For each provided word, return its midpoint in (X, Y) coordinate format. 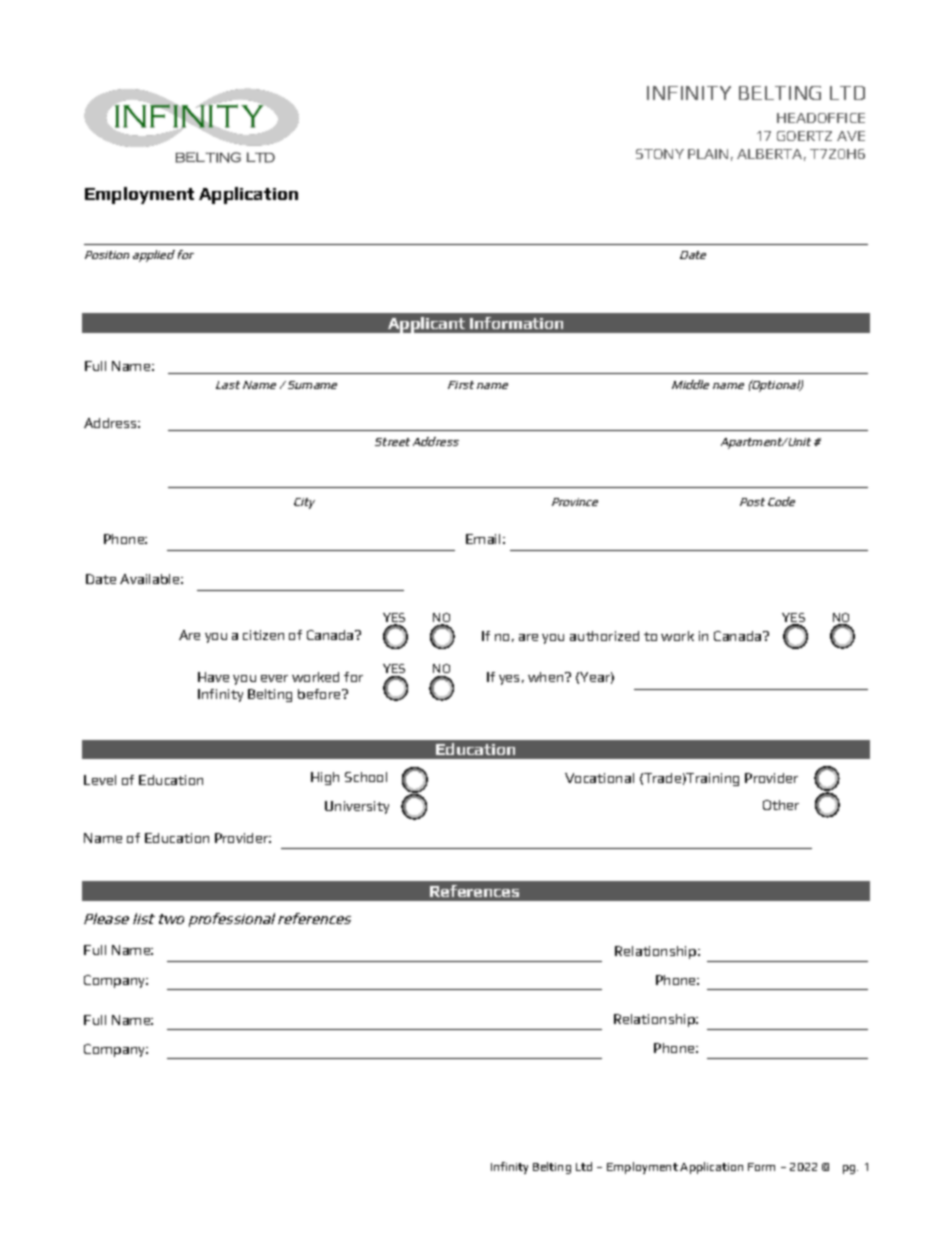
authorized (604, 636)
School (366, 777)
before (320, 694)
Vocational (599, 778)
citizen (263, 635)
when (547, 677)
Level (100, 780)
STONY (660, 154)
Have (213, 677)
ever (274, 678)
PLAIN (708, 154)
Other (781, 805)
